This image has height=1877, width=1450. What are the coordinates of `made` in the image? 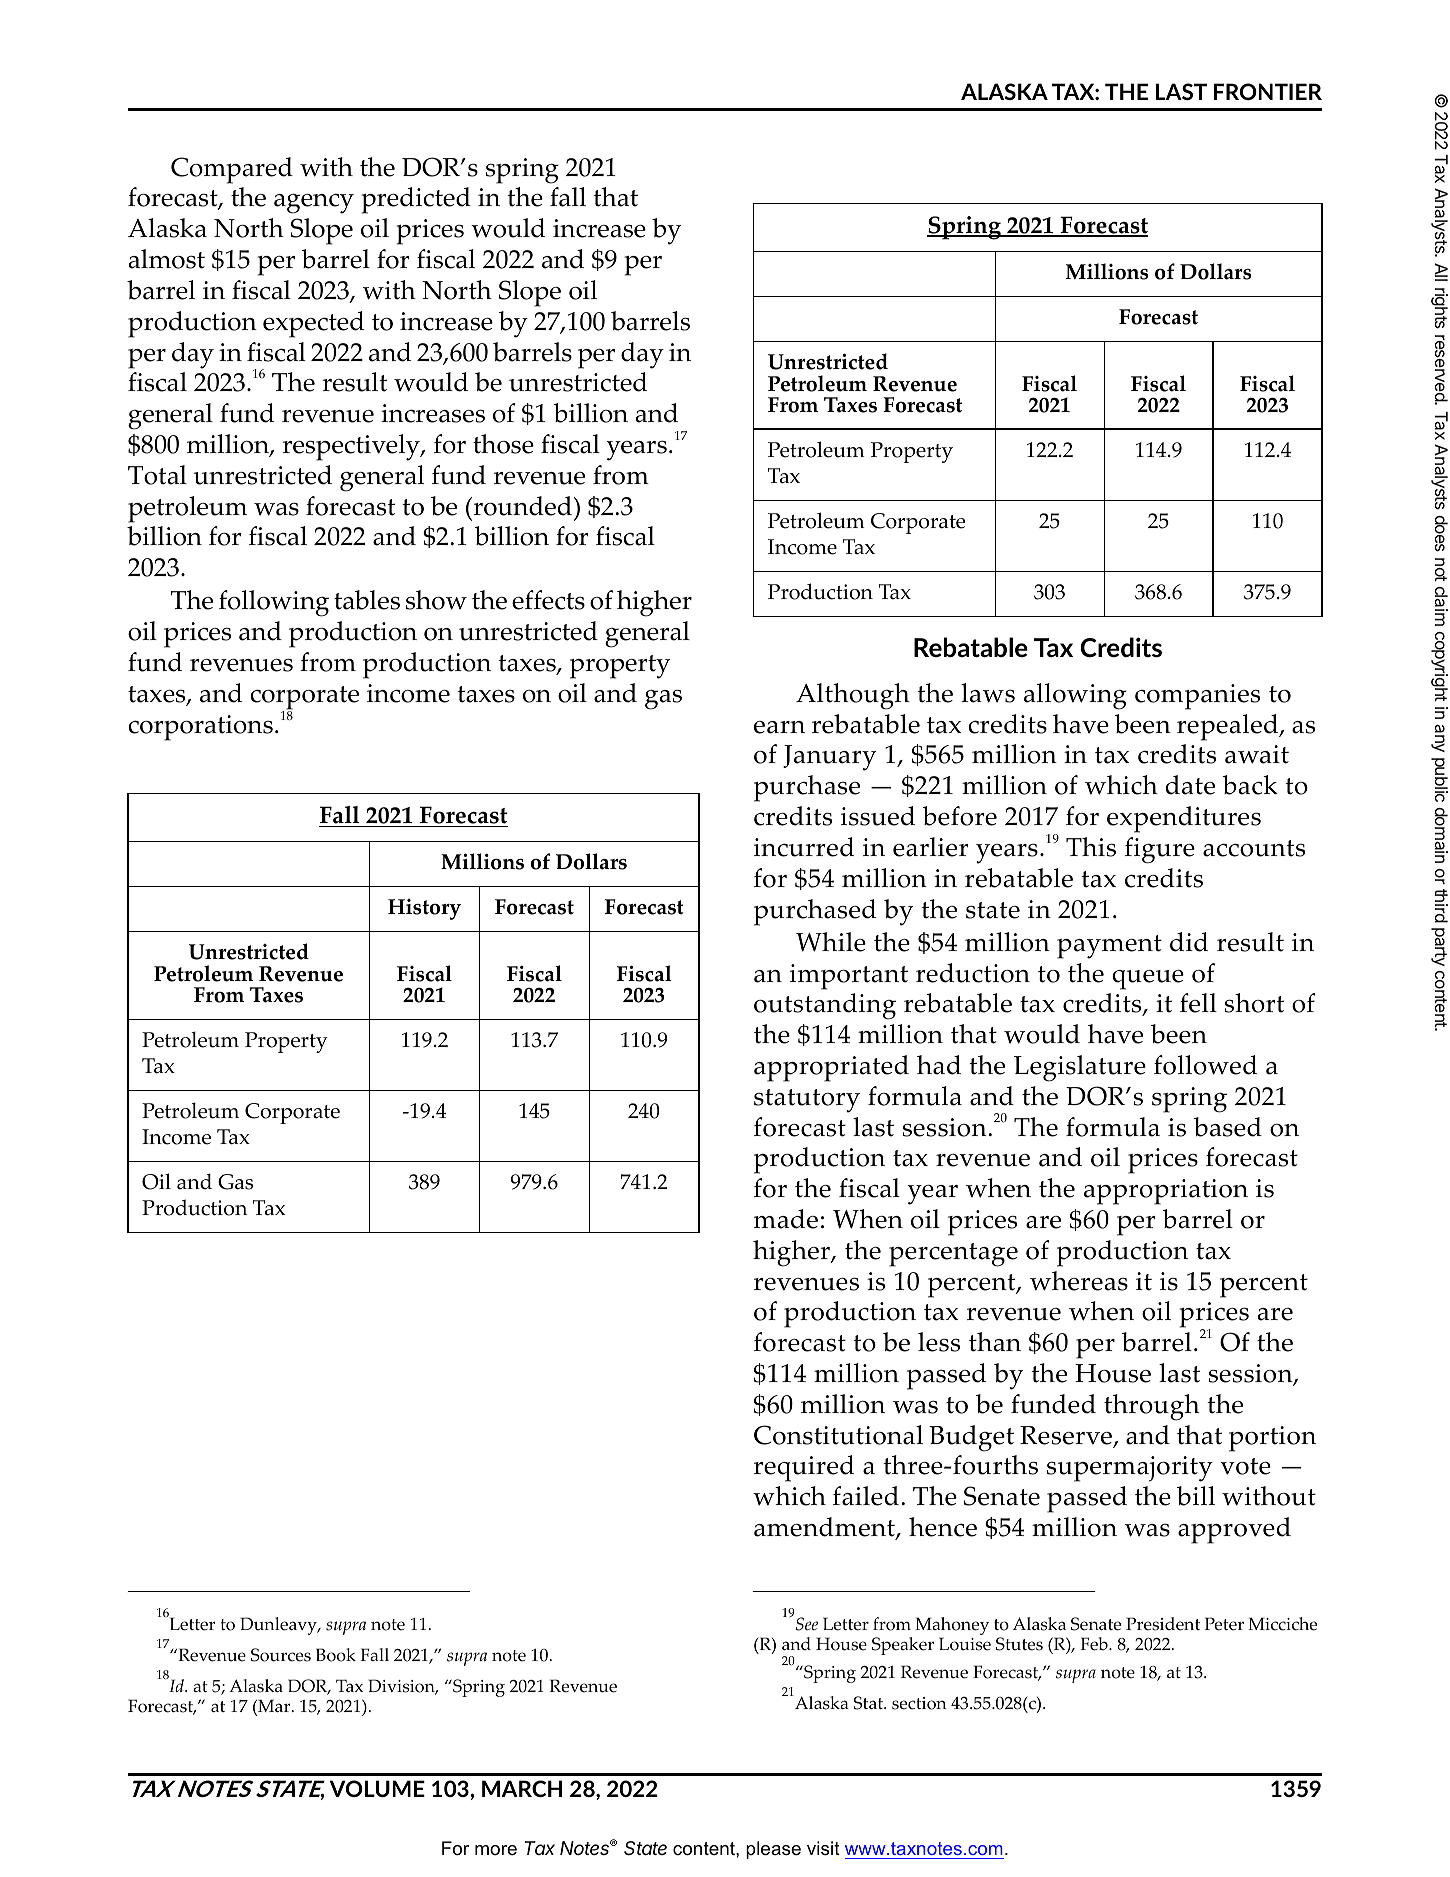 It's located at (786, 1219).
